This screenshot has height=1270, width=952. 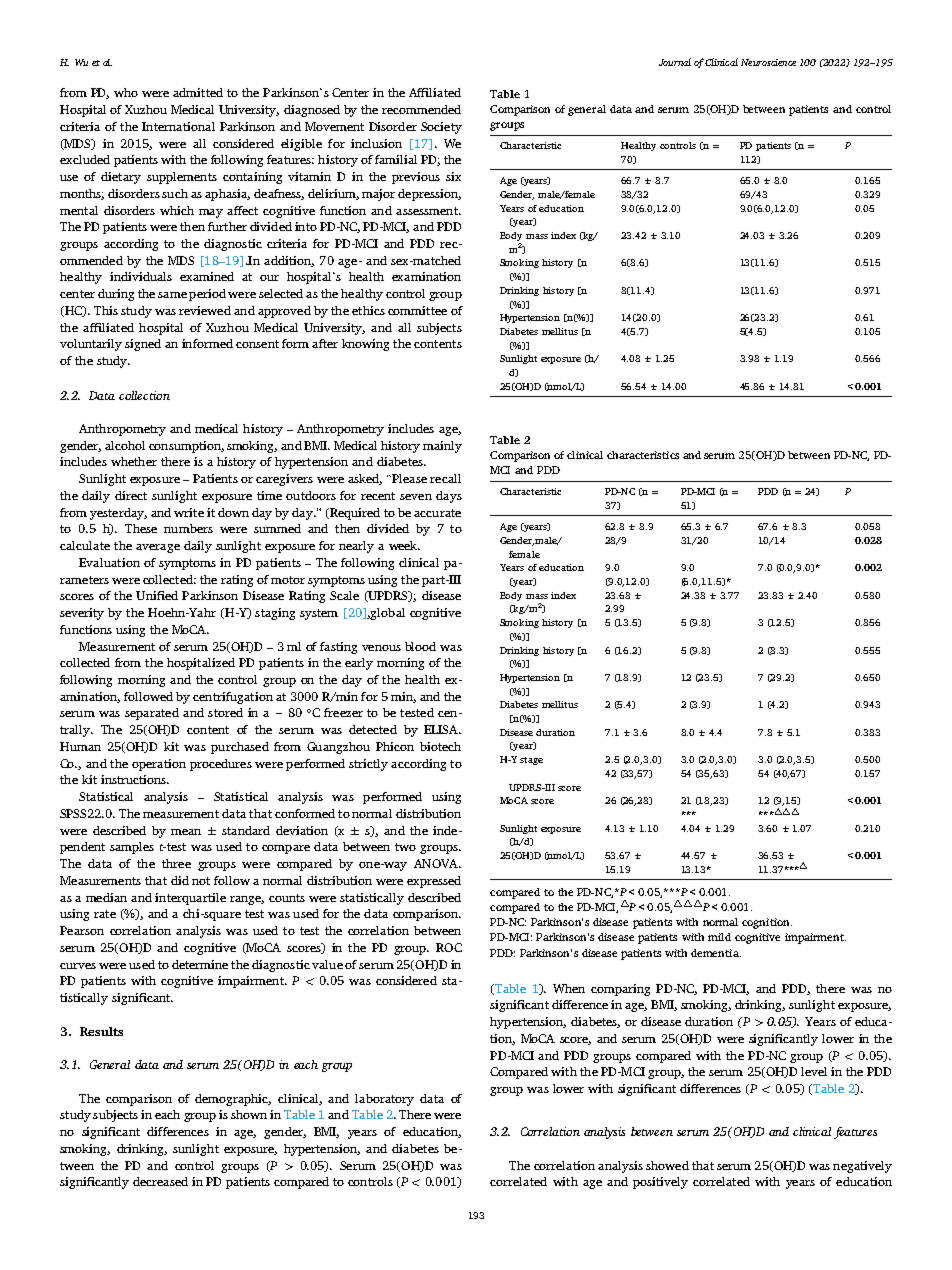 What do you see at coordinates (157, 595) in the screenshot?
I see `Unified` at bounding box center [157, 595].
